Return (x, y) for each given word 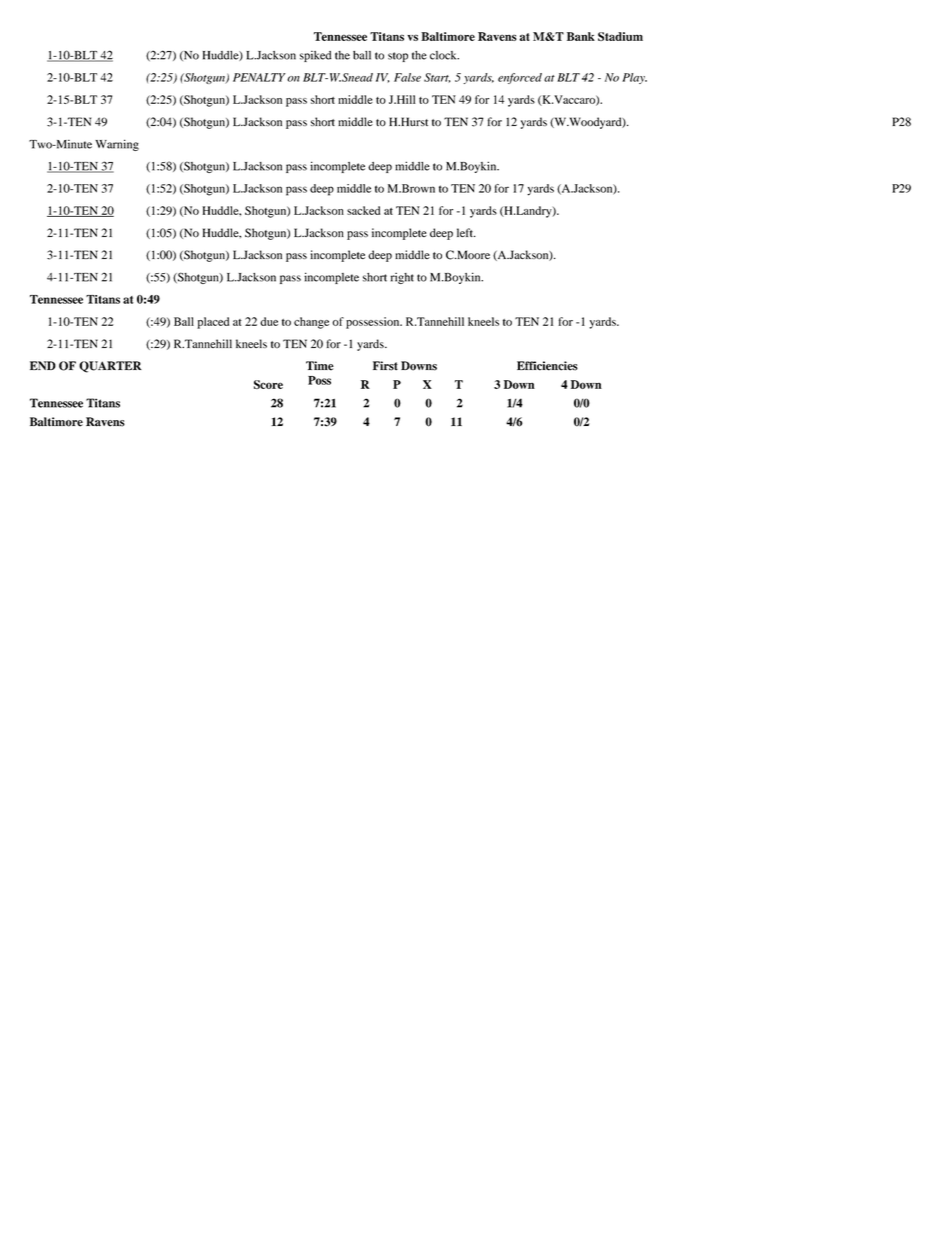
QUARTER (110, 367)
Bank (581, 36)
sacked (363, 210)
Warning (117, 145)
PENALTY (259, 77)
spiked (315, 56)
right (402, 278)
